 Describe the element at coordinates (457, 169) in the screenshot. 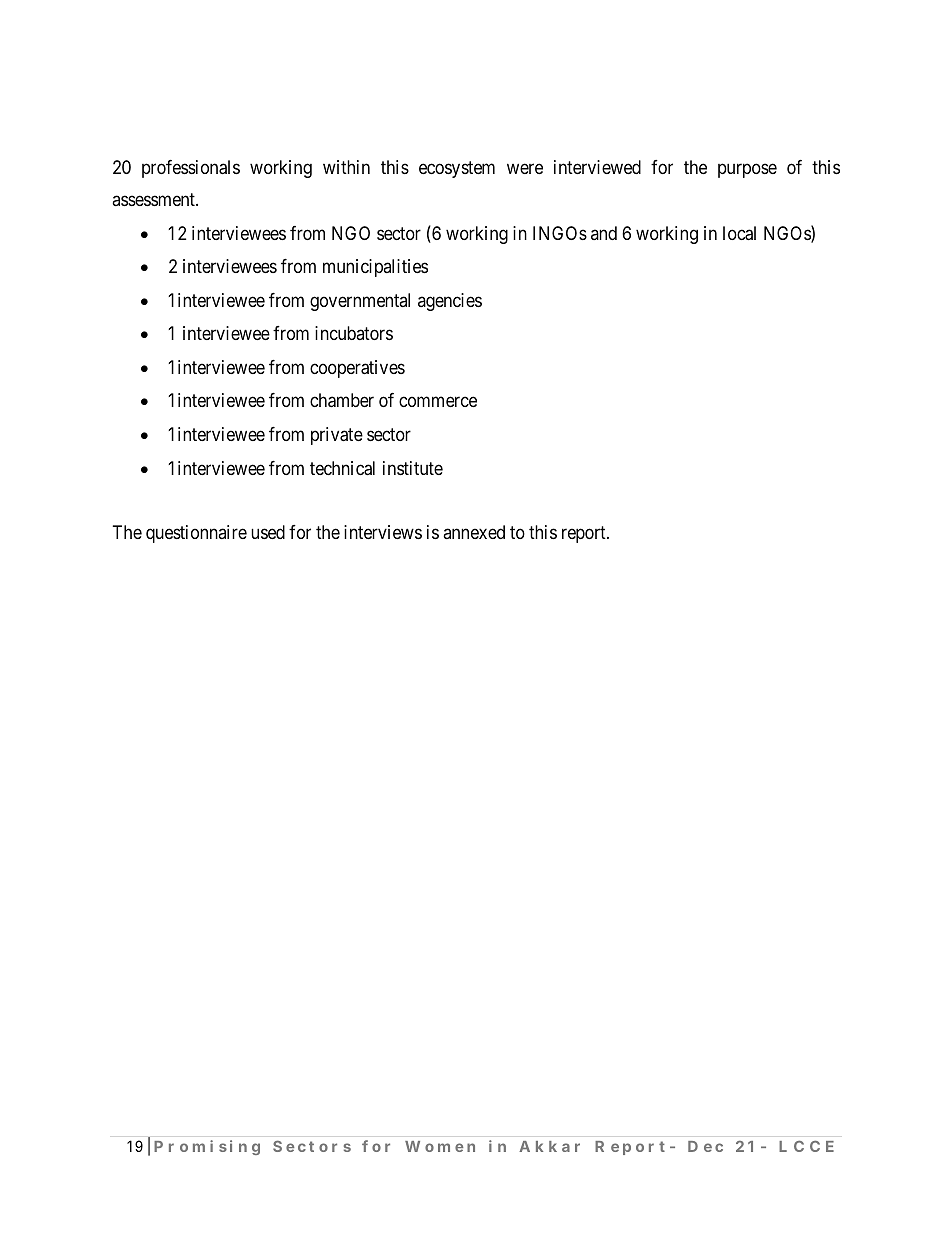

I see `ecosystem` at that location.
